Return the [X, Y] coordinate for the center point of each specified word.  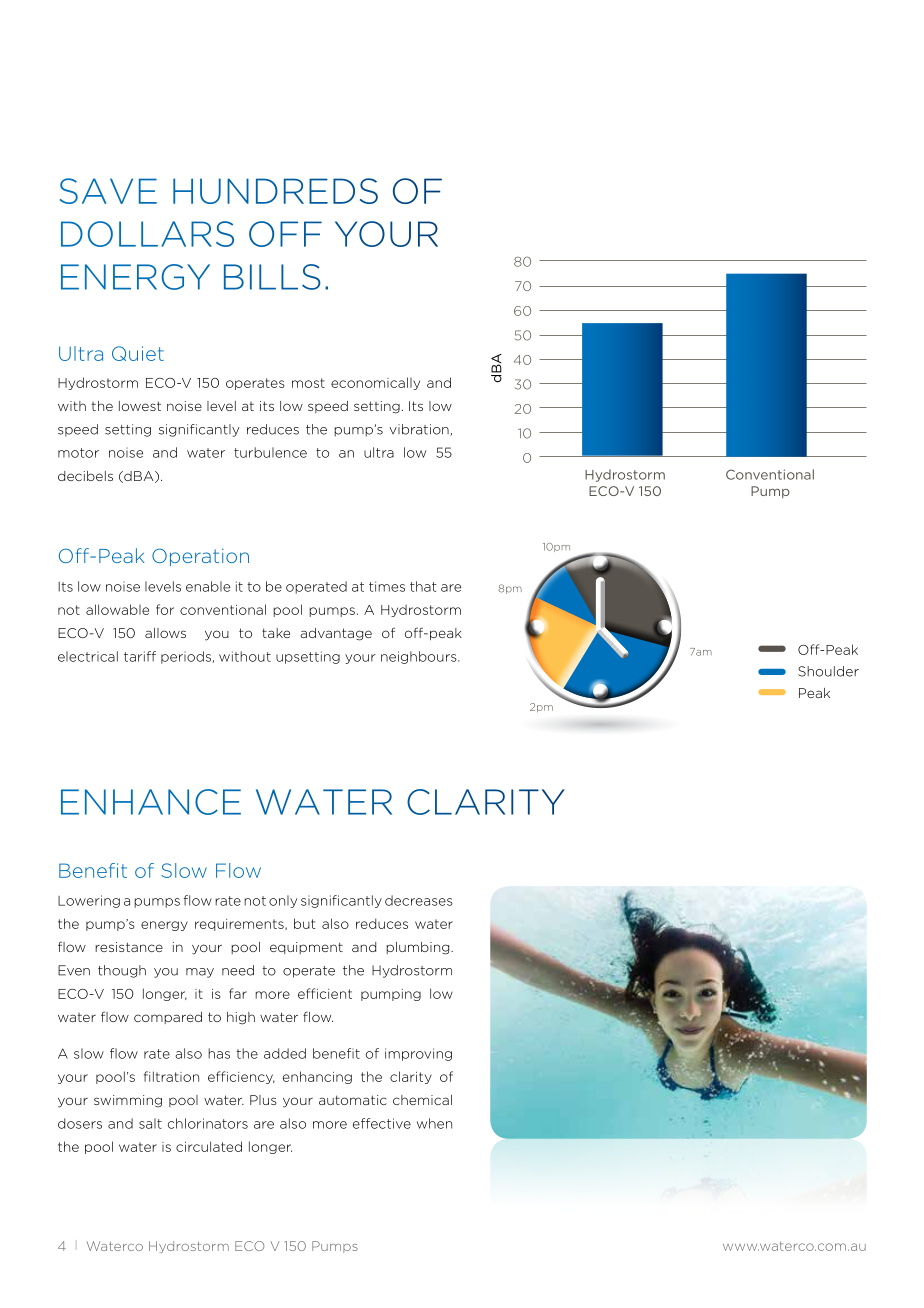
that [423, 586]
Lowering [89, 901]
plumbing [419, 948]
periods [187, 657]
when [434, 1123]
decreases [419, 900]
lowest [140, 406]
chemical [422, 1100]
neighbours [420, 657]
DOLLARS [147, 234]
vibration [420, 430]
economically [375, 383]
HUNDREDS [275, 191]
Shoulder [828, 671]
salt [150, 1123]
